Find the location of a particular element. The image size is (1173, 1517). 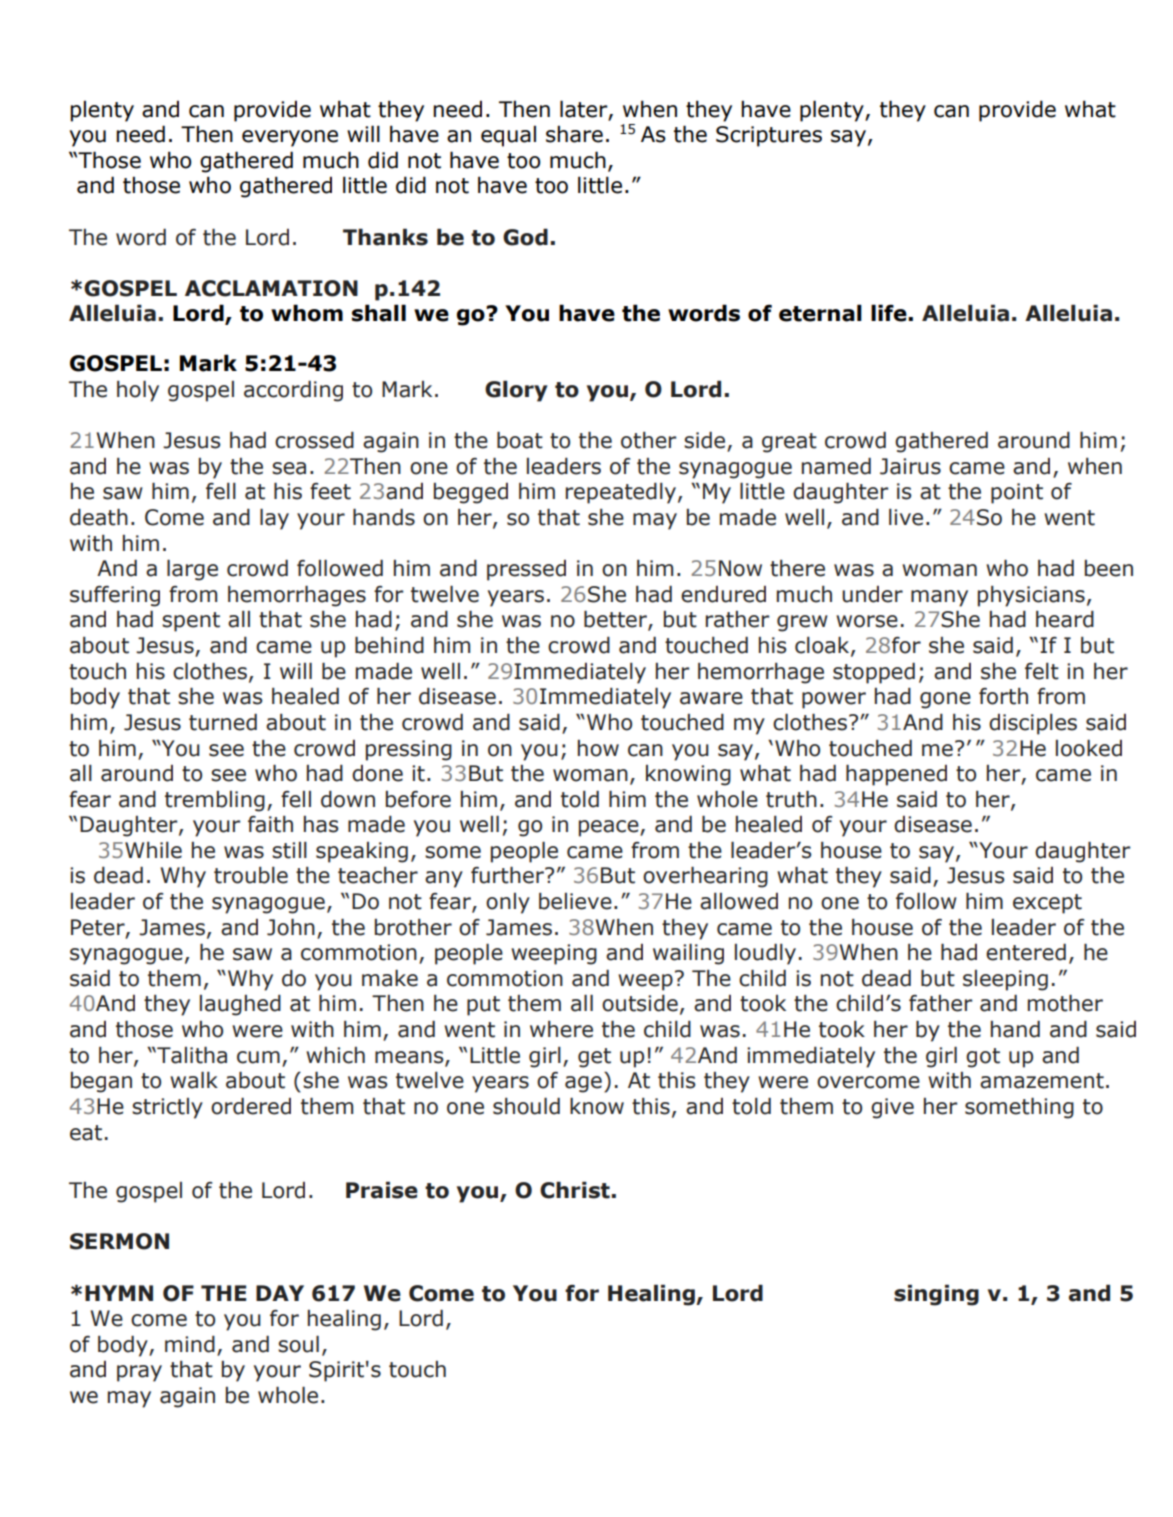

physicians is located at coordinates (1031, 596).
